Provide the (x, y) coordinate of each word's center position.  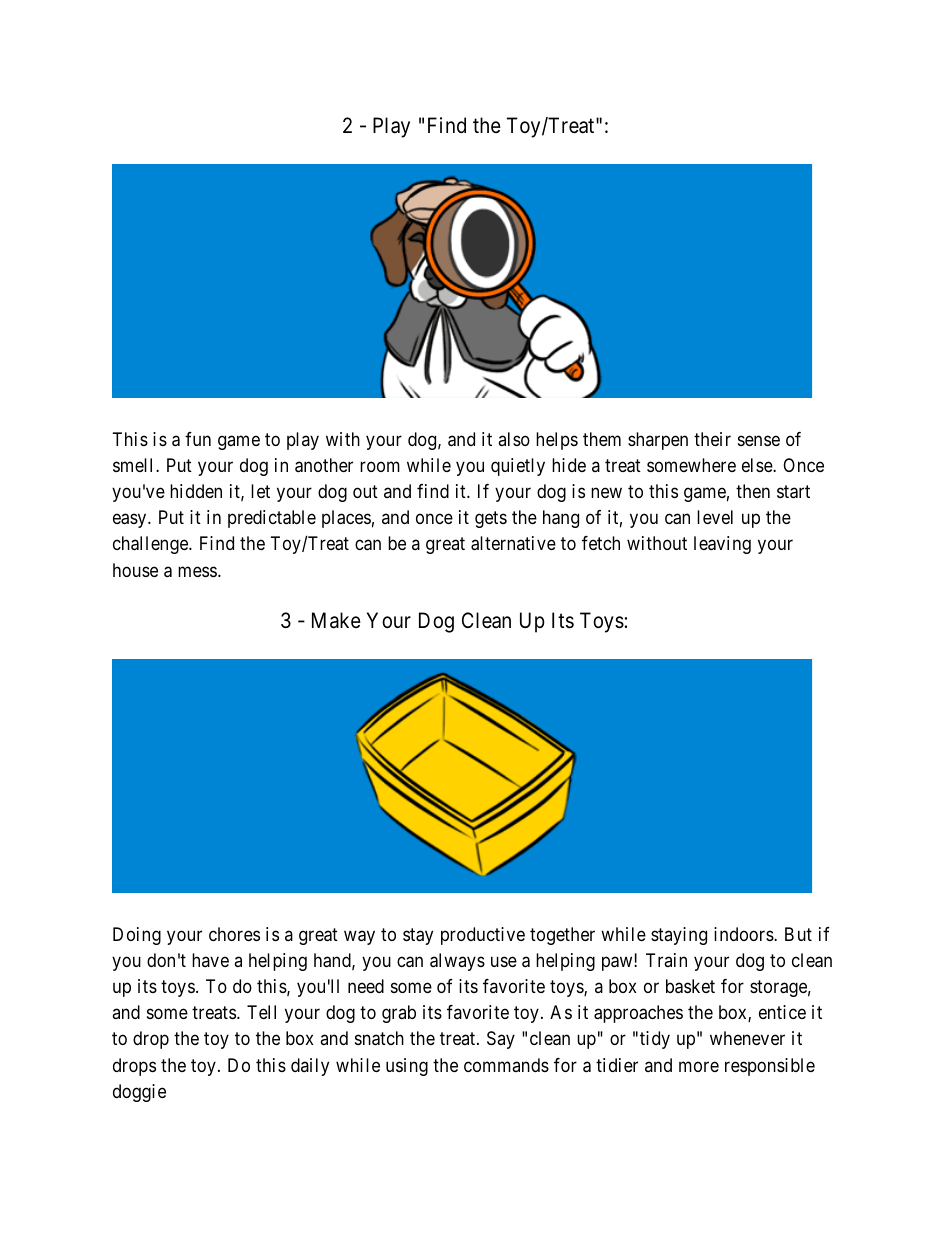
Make (336, 620)
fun (198, 439)
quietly (518, 467)
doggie (139, 1093)
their (712, 439)
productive (483, 936)
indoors (744, 934)
